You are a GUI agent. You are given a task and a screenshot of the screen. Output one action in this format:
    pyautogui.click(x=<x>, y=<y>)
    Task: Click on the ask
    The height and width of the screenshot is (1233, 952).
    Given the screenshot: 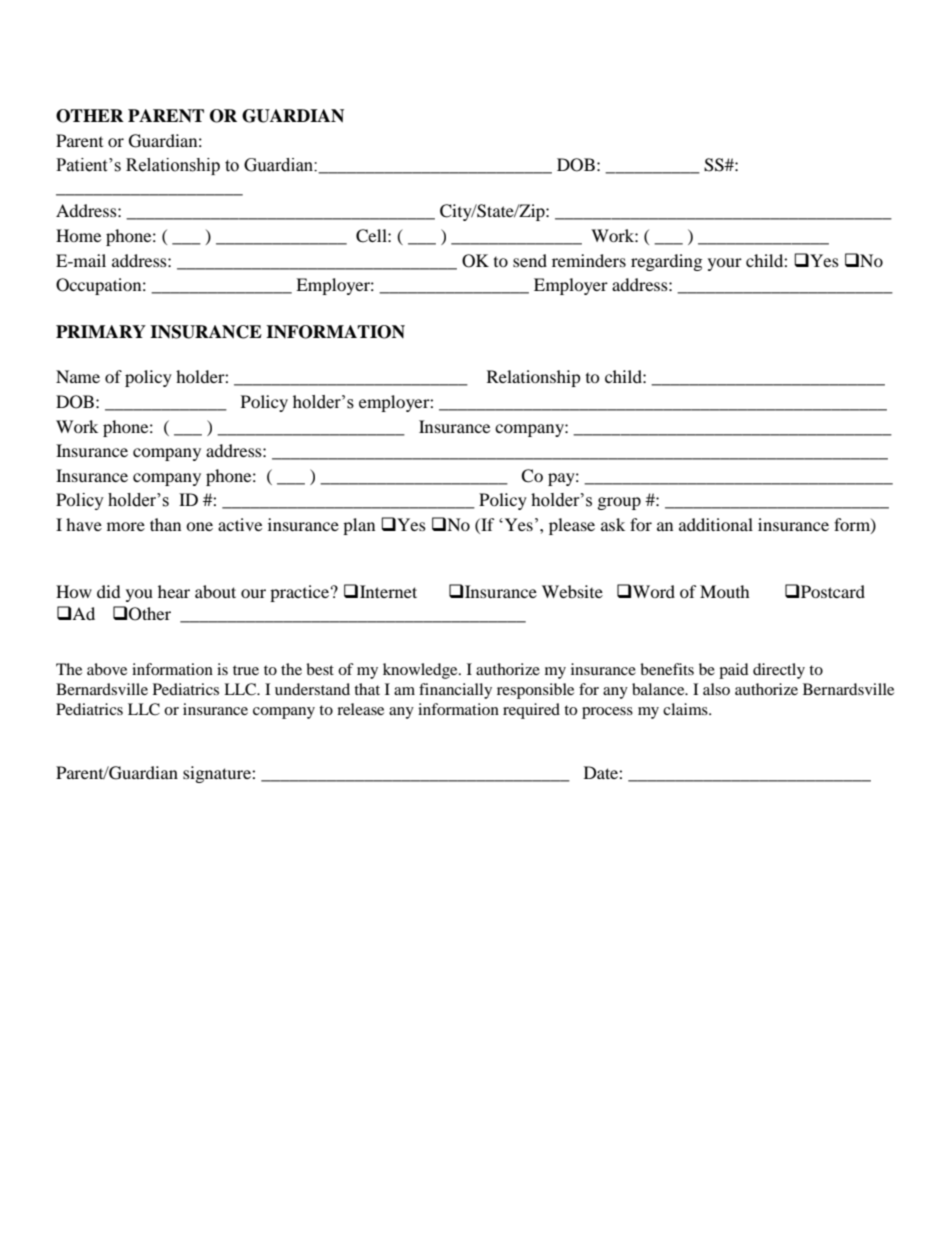 What is the action you would take?
    pyautogui.click(x=613, y=524)
